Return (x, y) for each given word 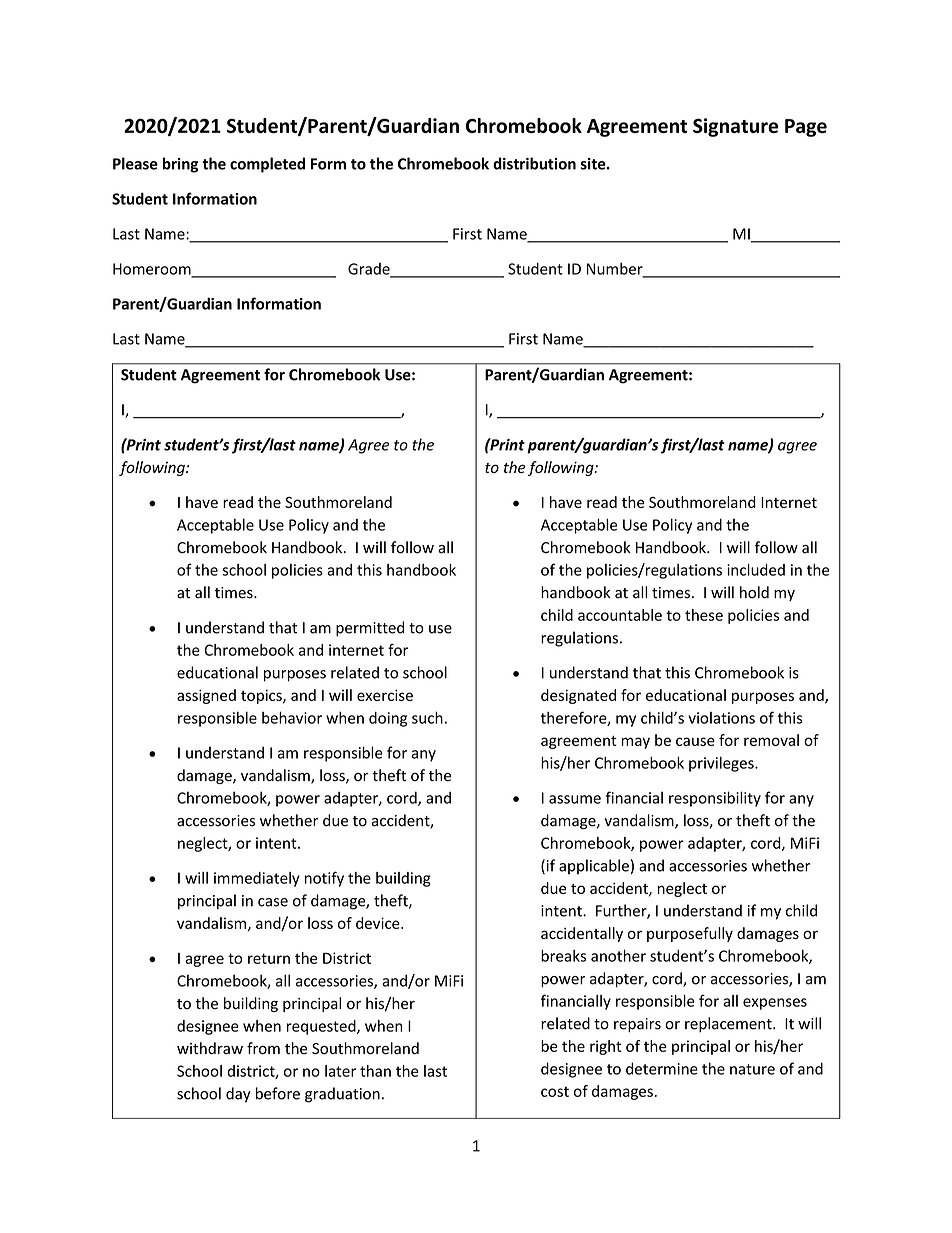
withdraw (210, 1048)
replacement (729, 1024)
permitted (370, 629)
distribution (534, 163)
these (704, 615)
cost (555, 1091)
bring (180, 165)
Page (806, 128)
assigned (206, 696)
